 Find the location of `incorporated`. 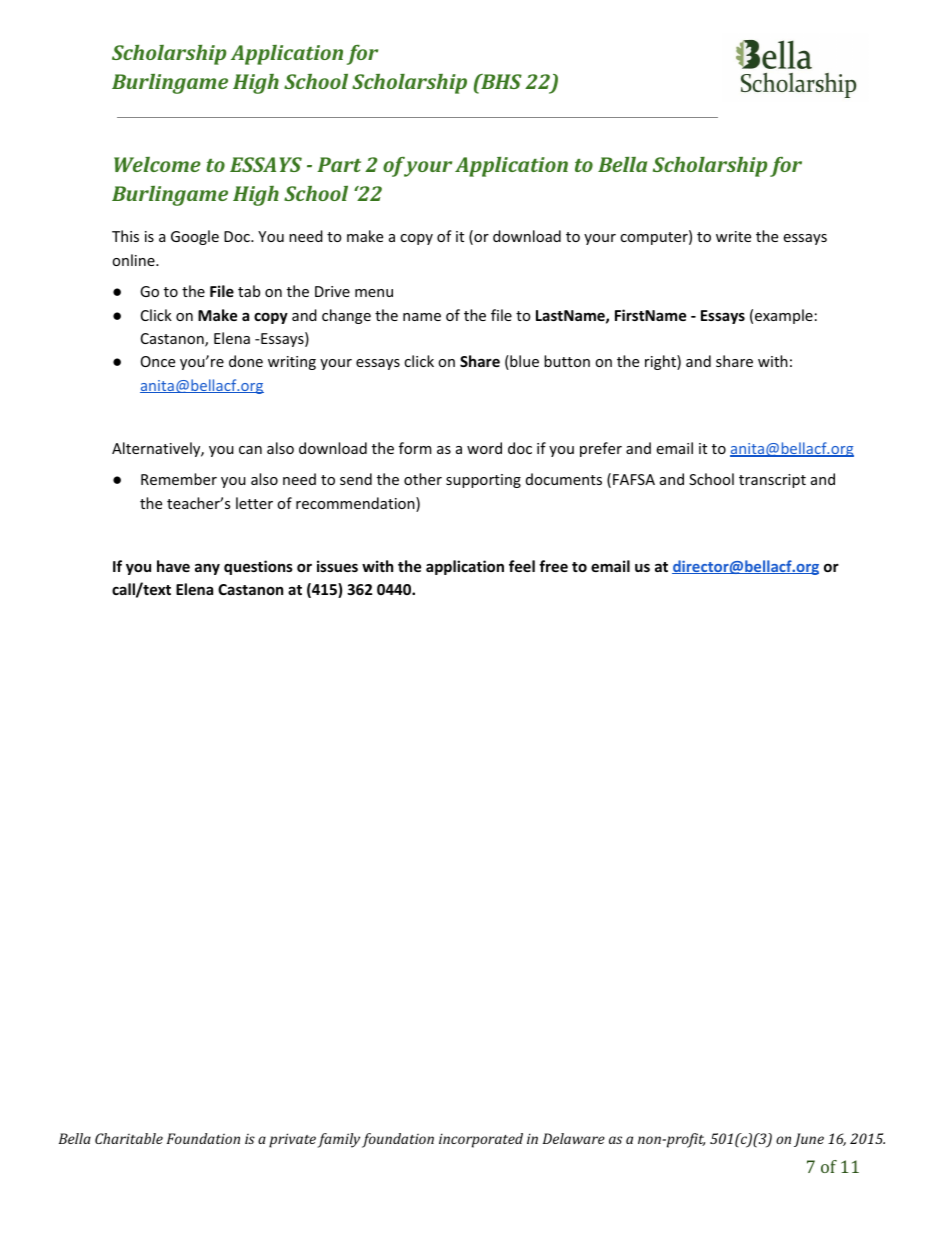

incorporated is located at coordinates (481, 1140).
